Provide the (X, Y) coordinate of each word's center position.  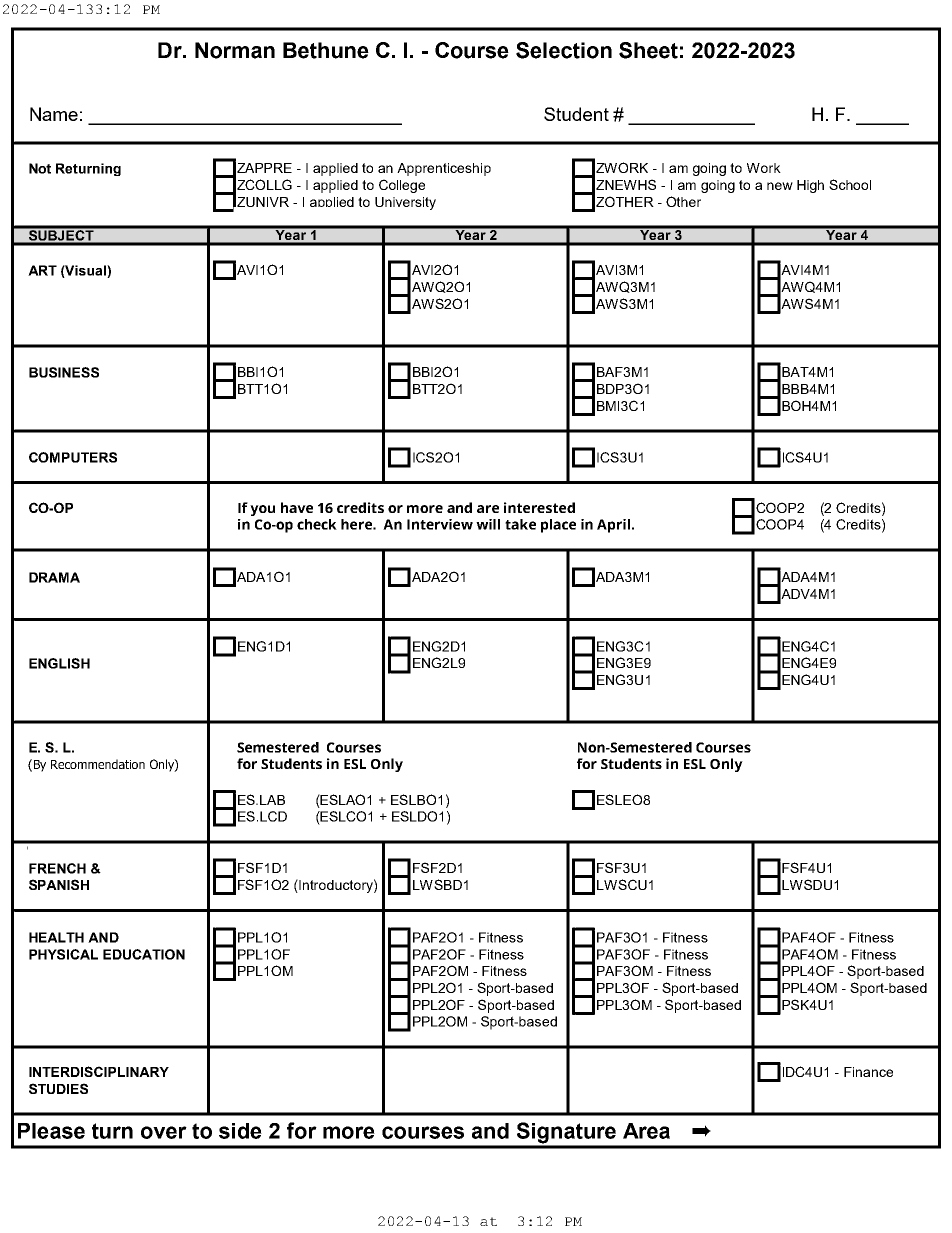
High (810, 186)
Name (54, 114)
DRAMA (54, 577)
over (164, 1132)
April (613, 526)
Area (646, 1131)
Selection (564, 50)
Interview (440, 524)
